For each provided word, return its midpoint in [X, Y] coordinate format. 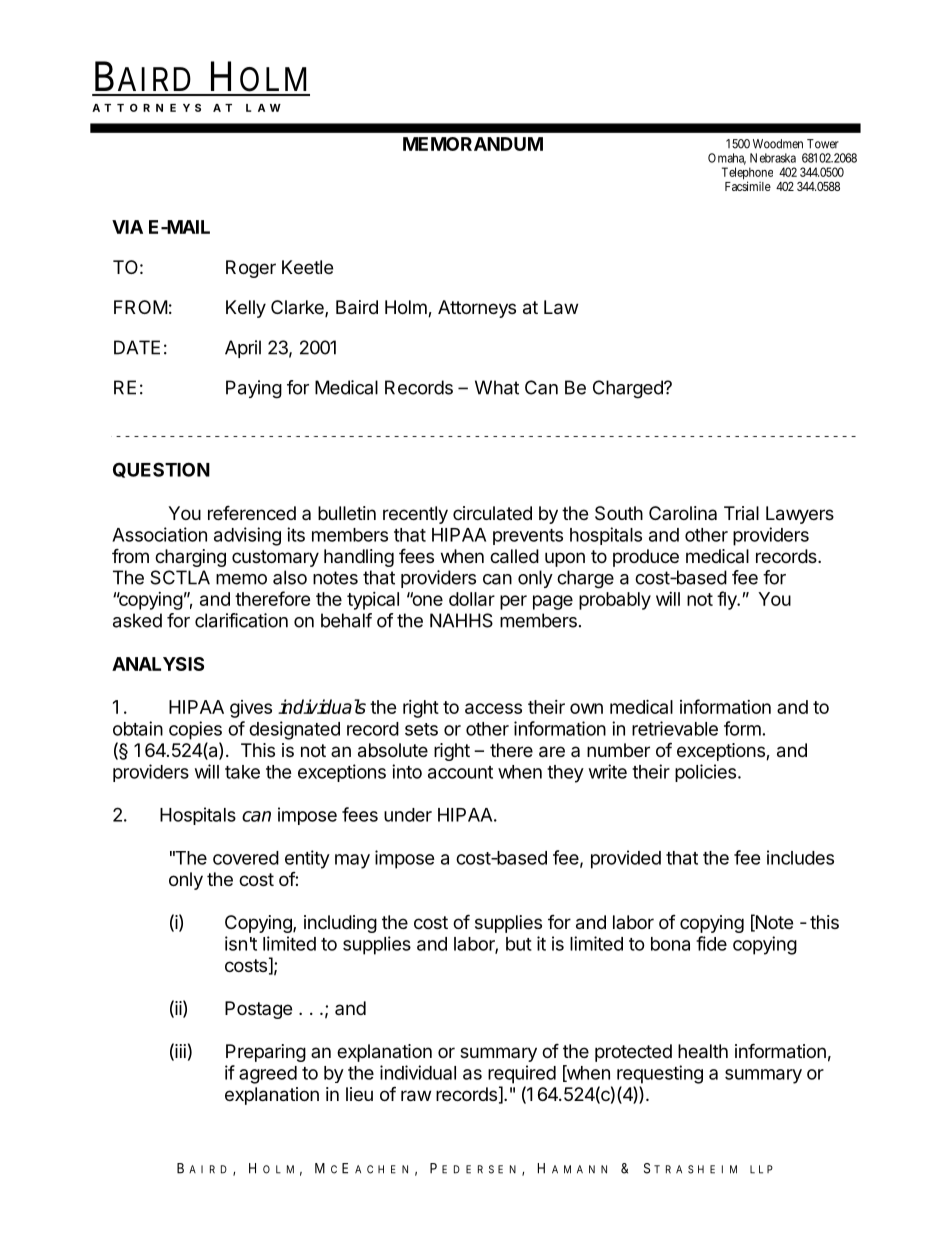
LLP [761, 1169]
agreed [268, 1075]
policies [705, 773]
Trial [741, 513]
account [460, 772]
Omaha [727, 159]
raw [416, 1096]
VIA [127, 227]
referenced [252, 512]
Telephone [747, 174]
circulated [492, 513]
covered [246, 858]
